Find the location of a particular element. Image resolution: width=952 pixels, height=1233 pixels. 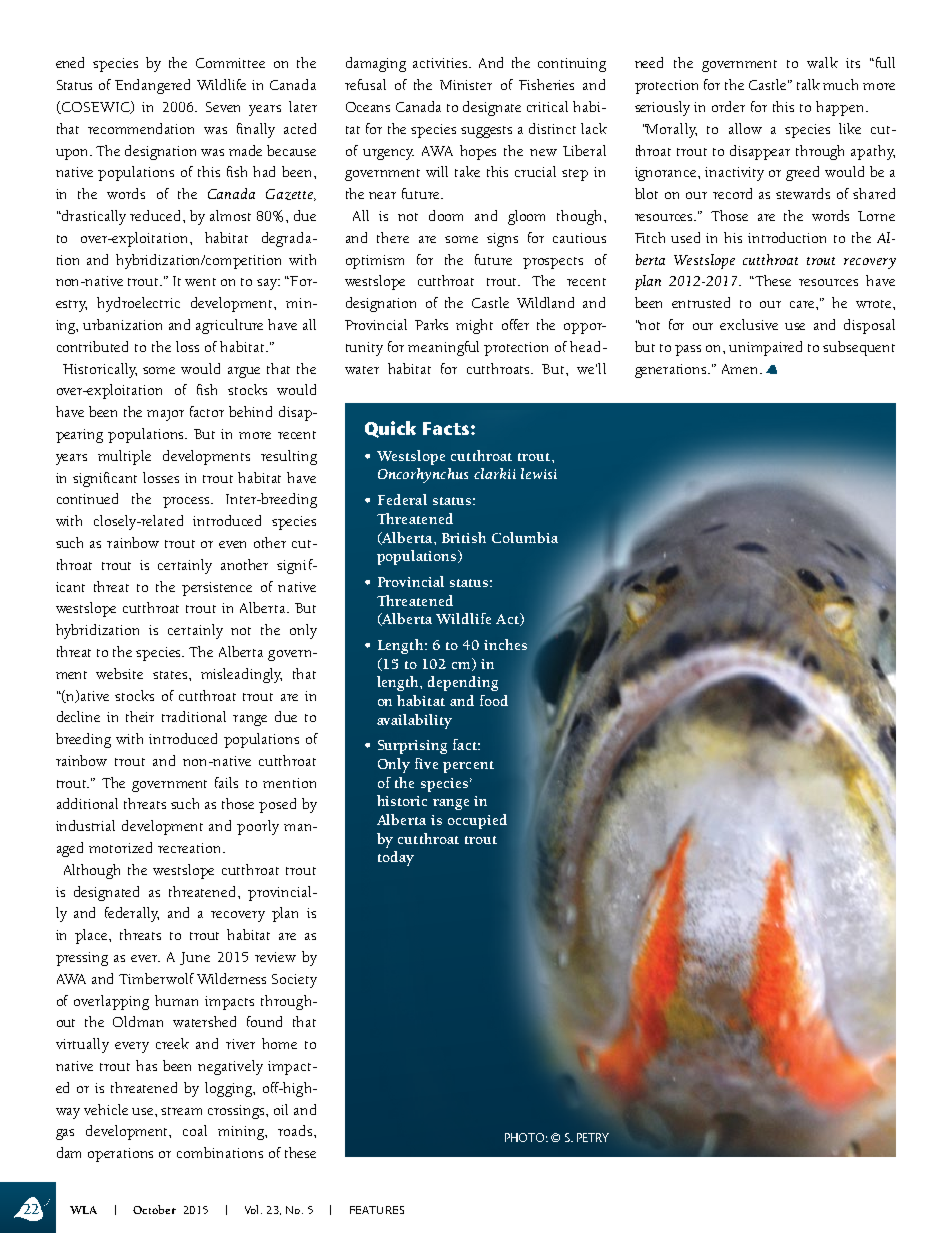

Endangered is located at coordinates (152, 86).
